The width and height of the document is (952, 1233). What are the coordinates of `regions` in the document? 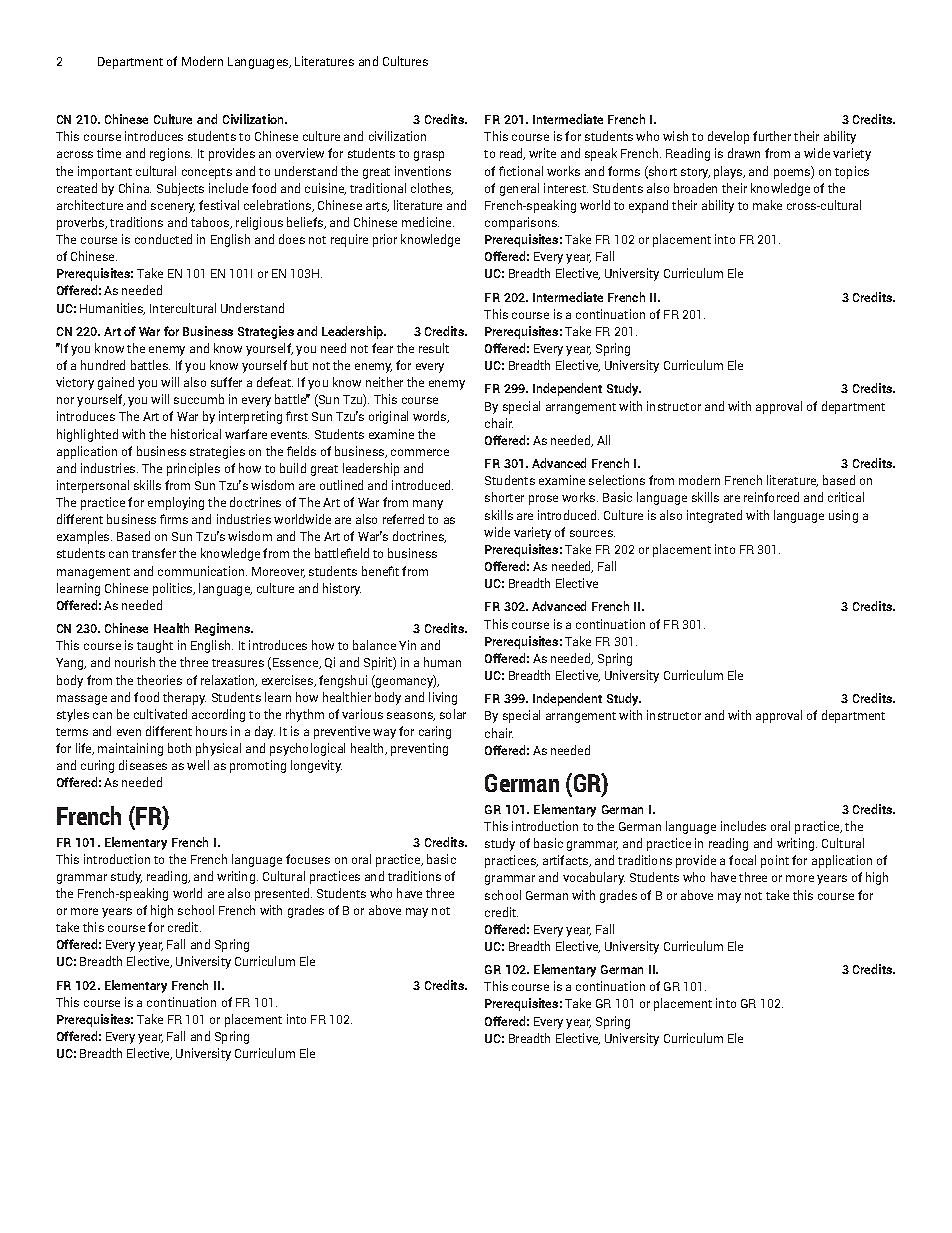 It's located at (171, 154).
